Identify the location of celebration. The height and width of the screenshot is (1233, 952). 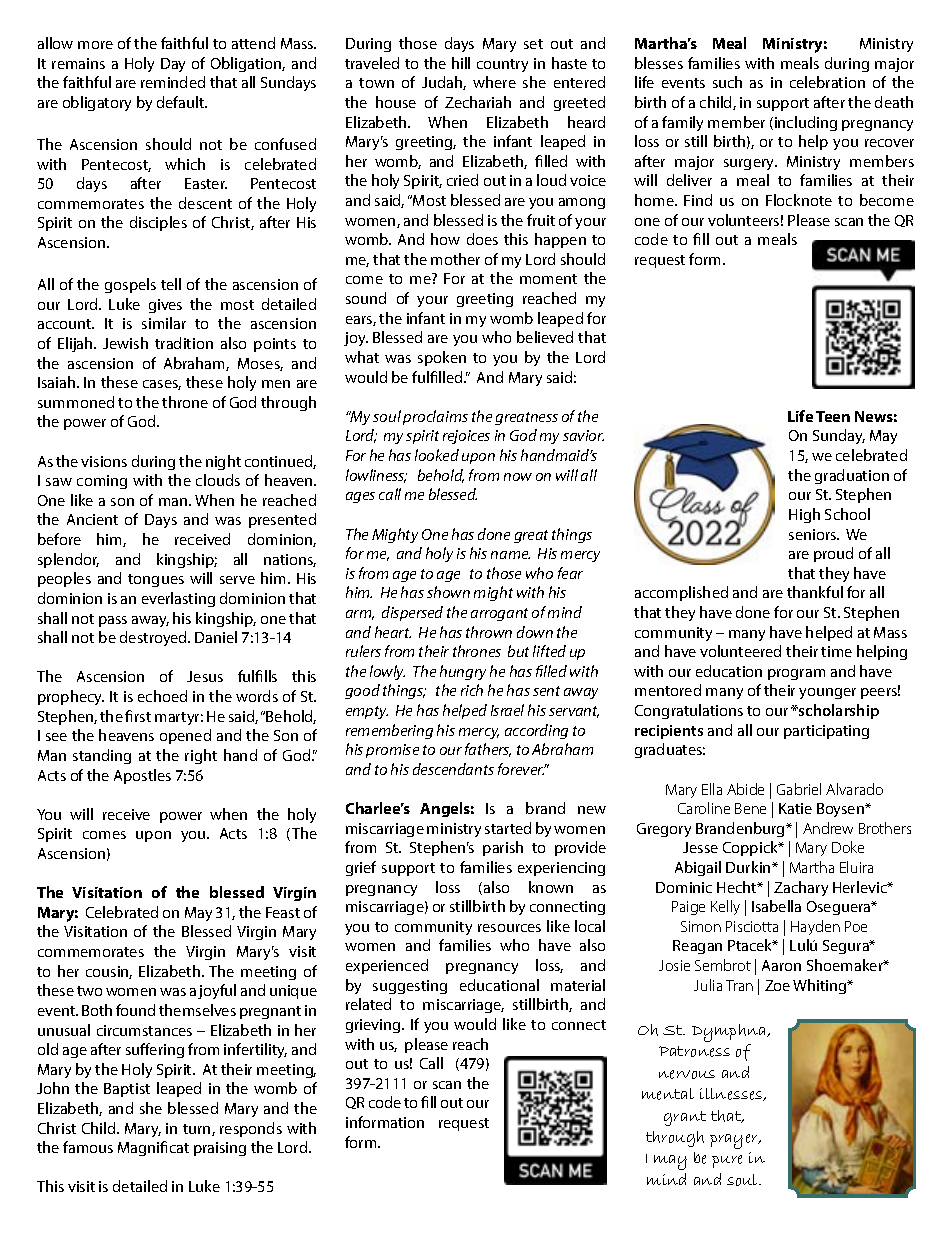
(827, 82).
